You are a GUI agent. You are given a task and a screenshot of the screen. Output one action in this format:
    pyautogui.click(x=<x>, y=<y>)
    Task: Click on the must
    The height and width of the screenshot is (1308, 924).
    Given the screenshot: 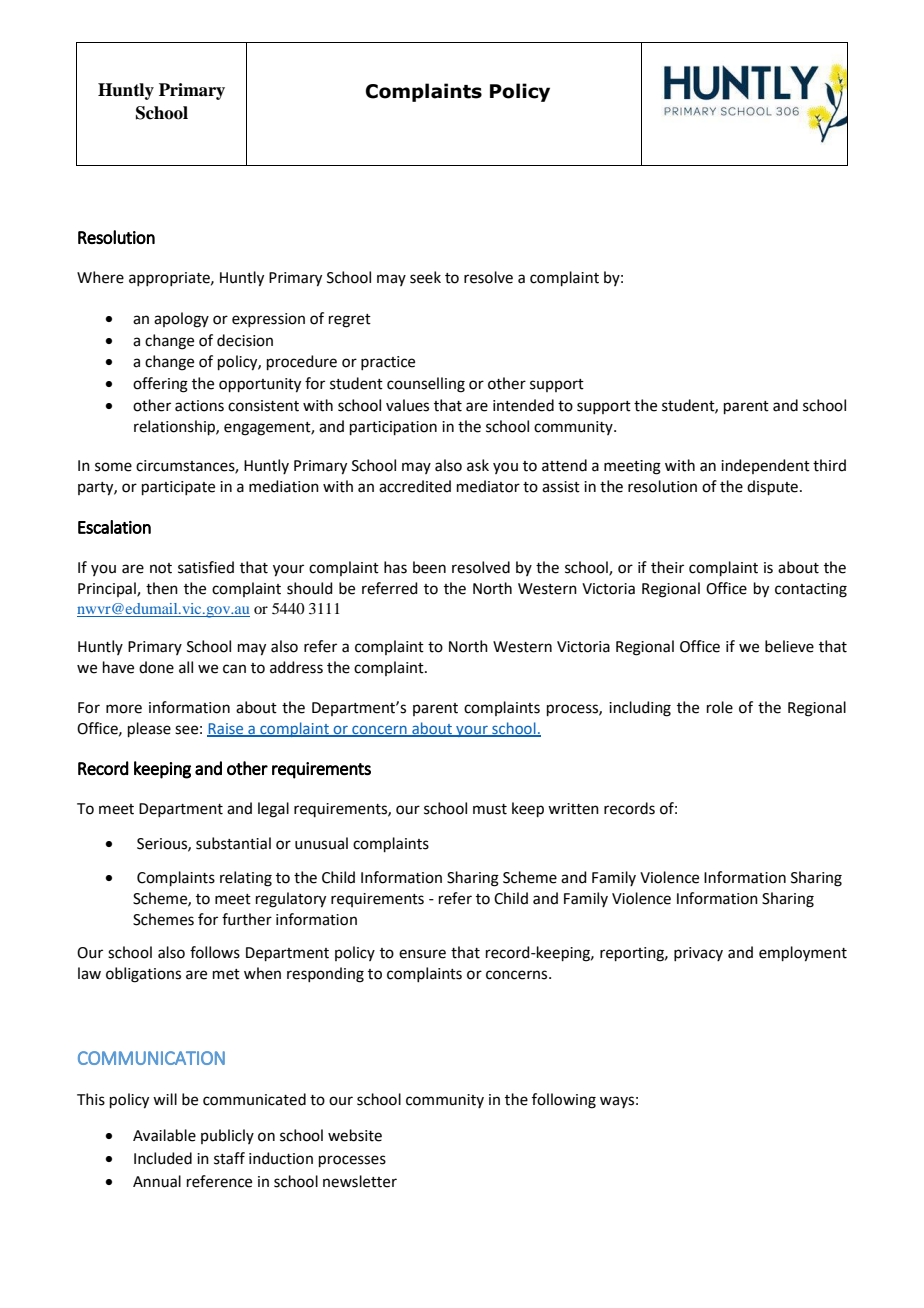 What is the action you would take?
    pyautogui.click(x=490, y=809)
